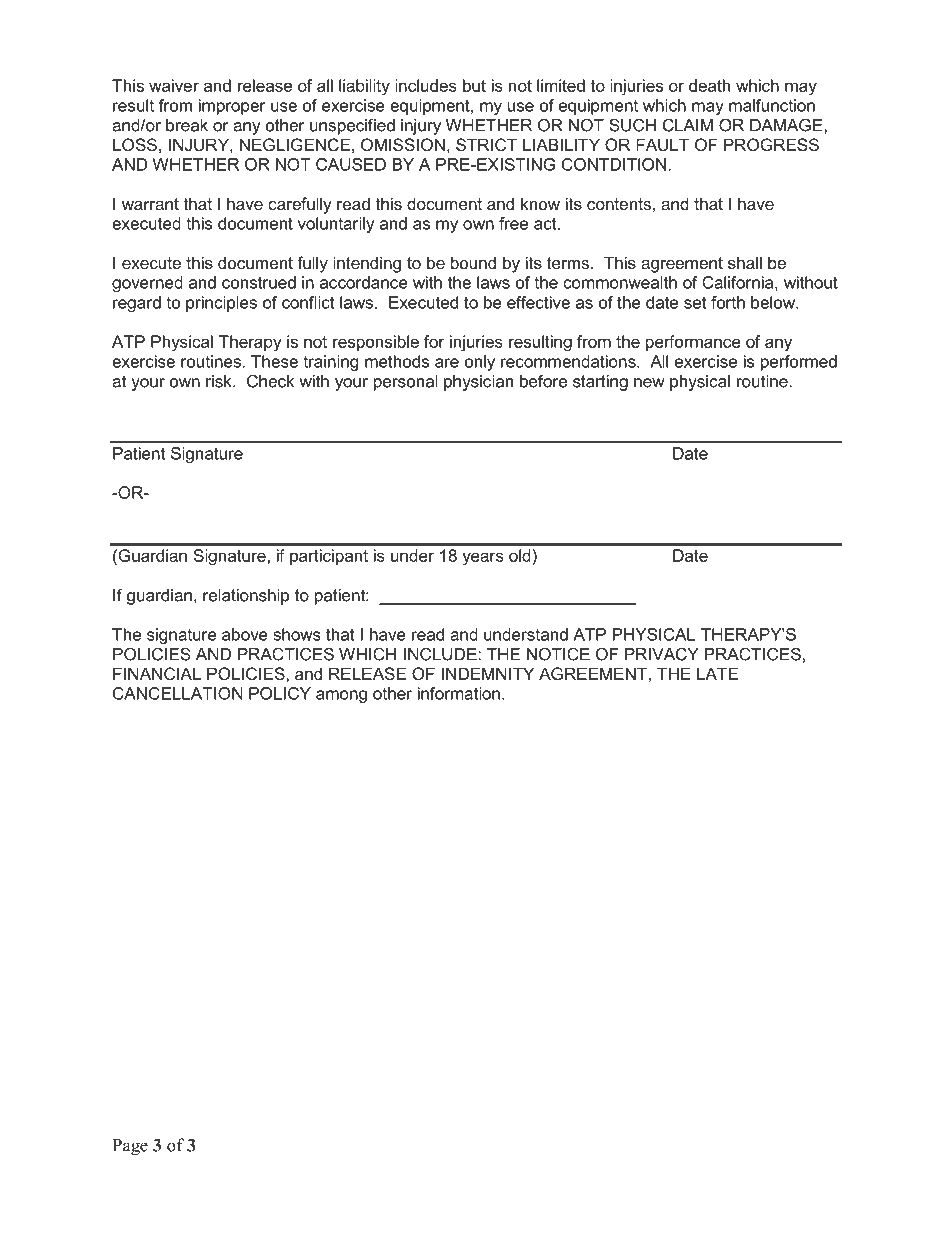 This image has height=1233, width=952. What do you see at coordinates (717, 673) in the image?
I see `LATE` at bounding box center [717, 673].
